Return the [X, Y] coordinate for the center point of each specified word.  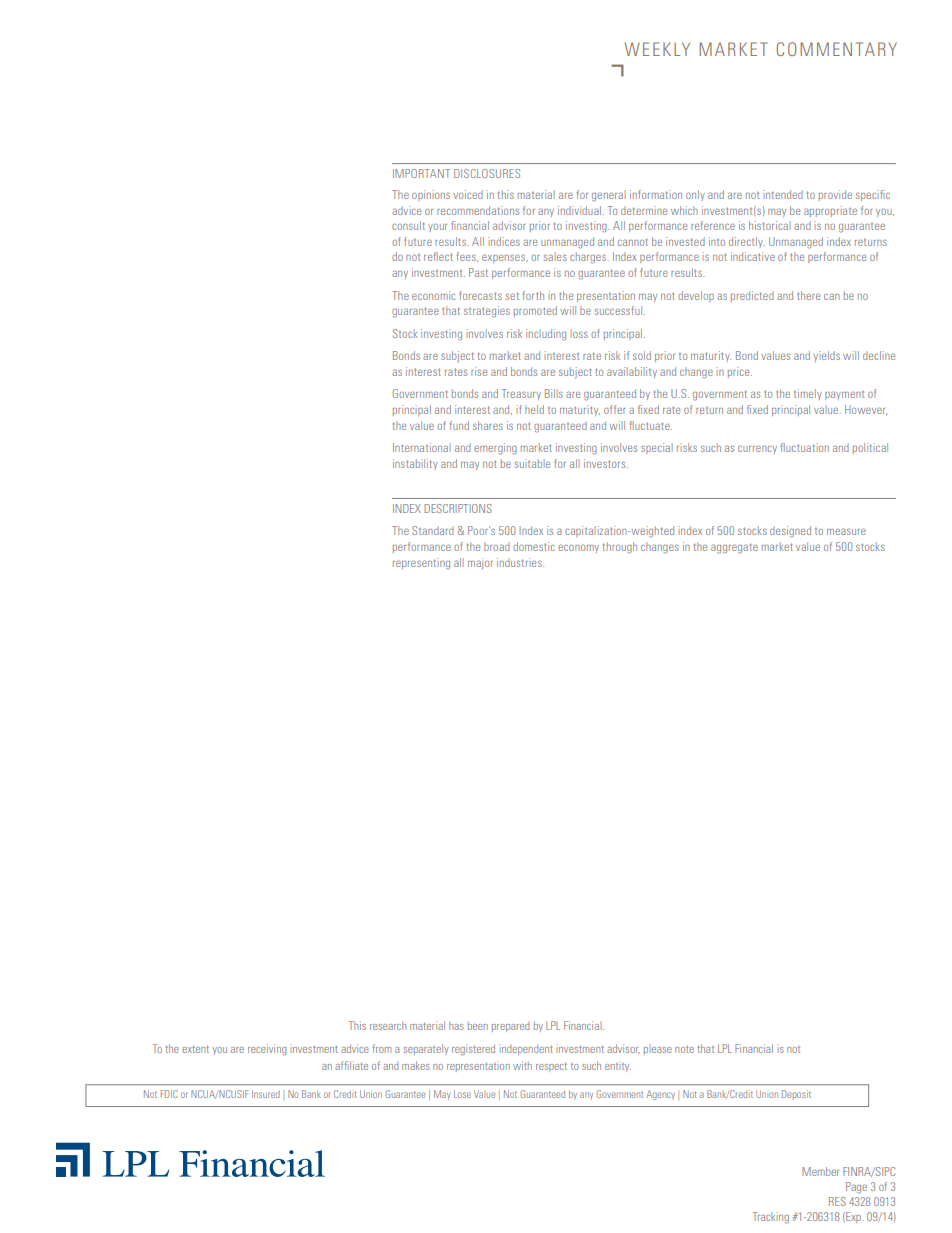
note [684, 1049]
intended [783, 194]
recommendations [478, 210]
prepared [510, 1027]
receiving [267, 1049]
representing [421, 564]
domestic [534, 546]
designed [790, 532]
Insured [266, 1094]
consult [408, 225]
